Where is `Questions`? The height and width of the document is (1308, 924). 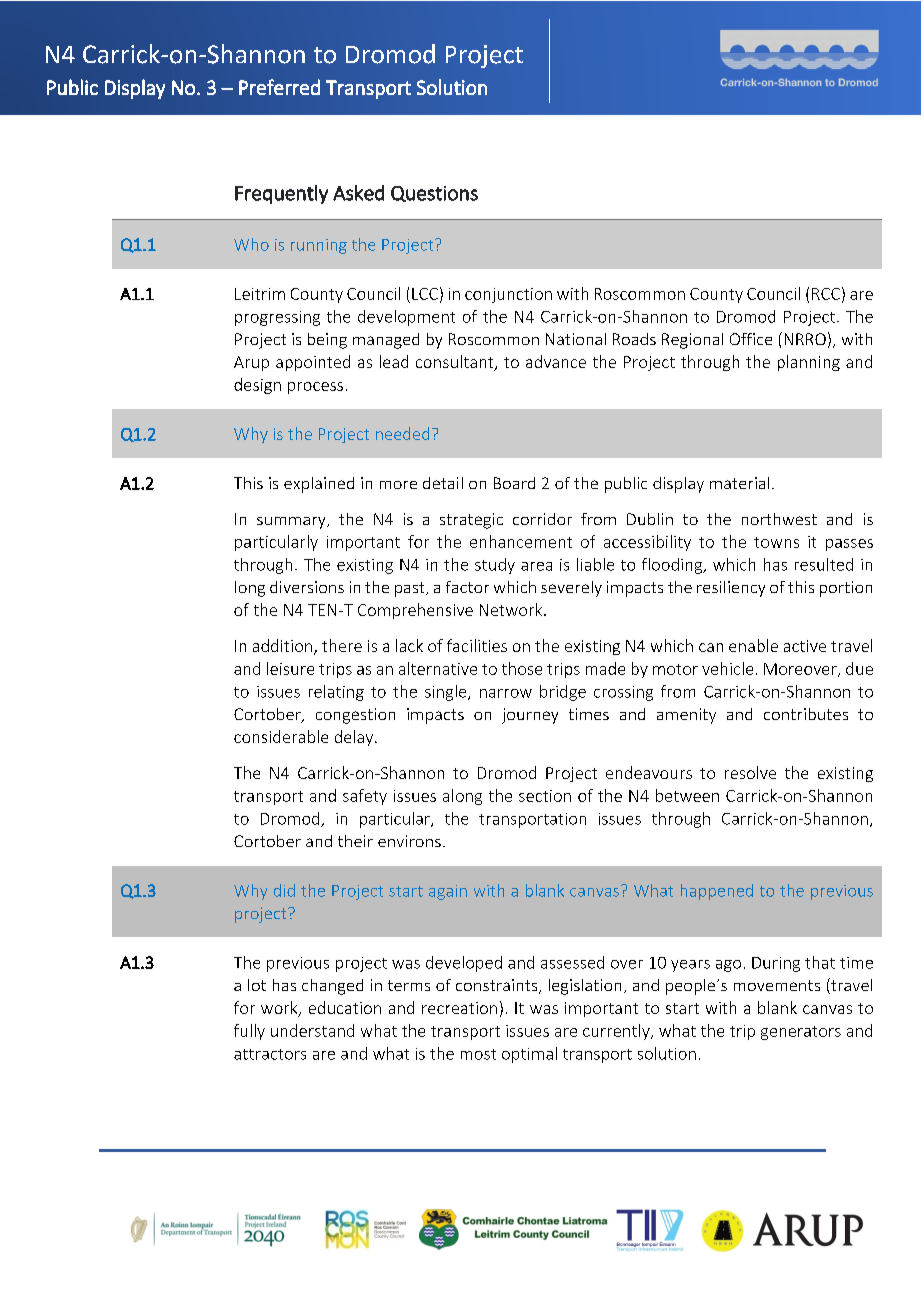
Questions is located at coordinates (434, 194).
